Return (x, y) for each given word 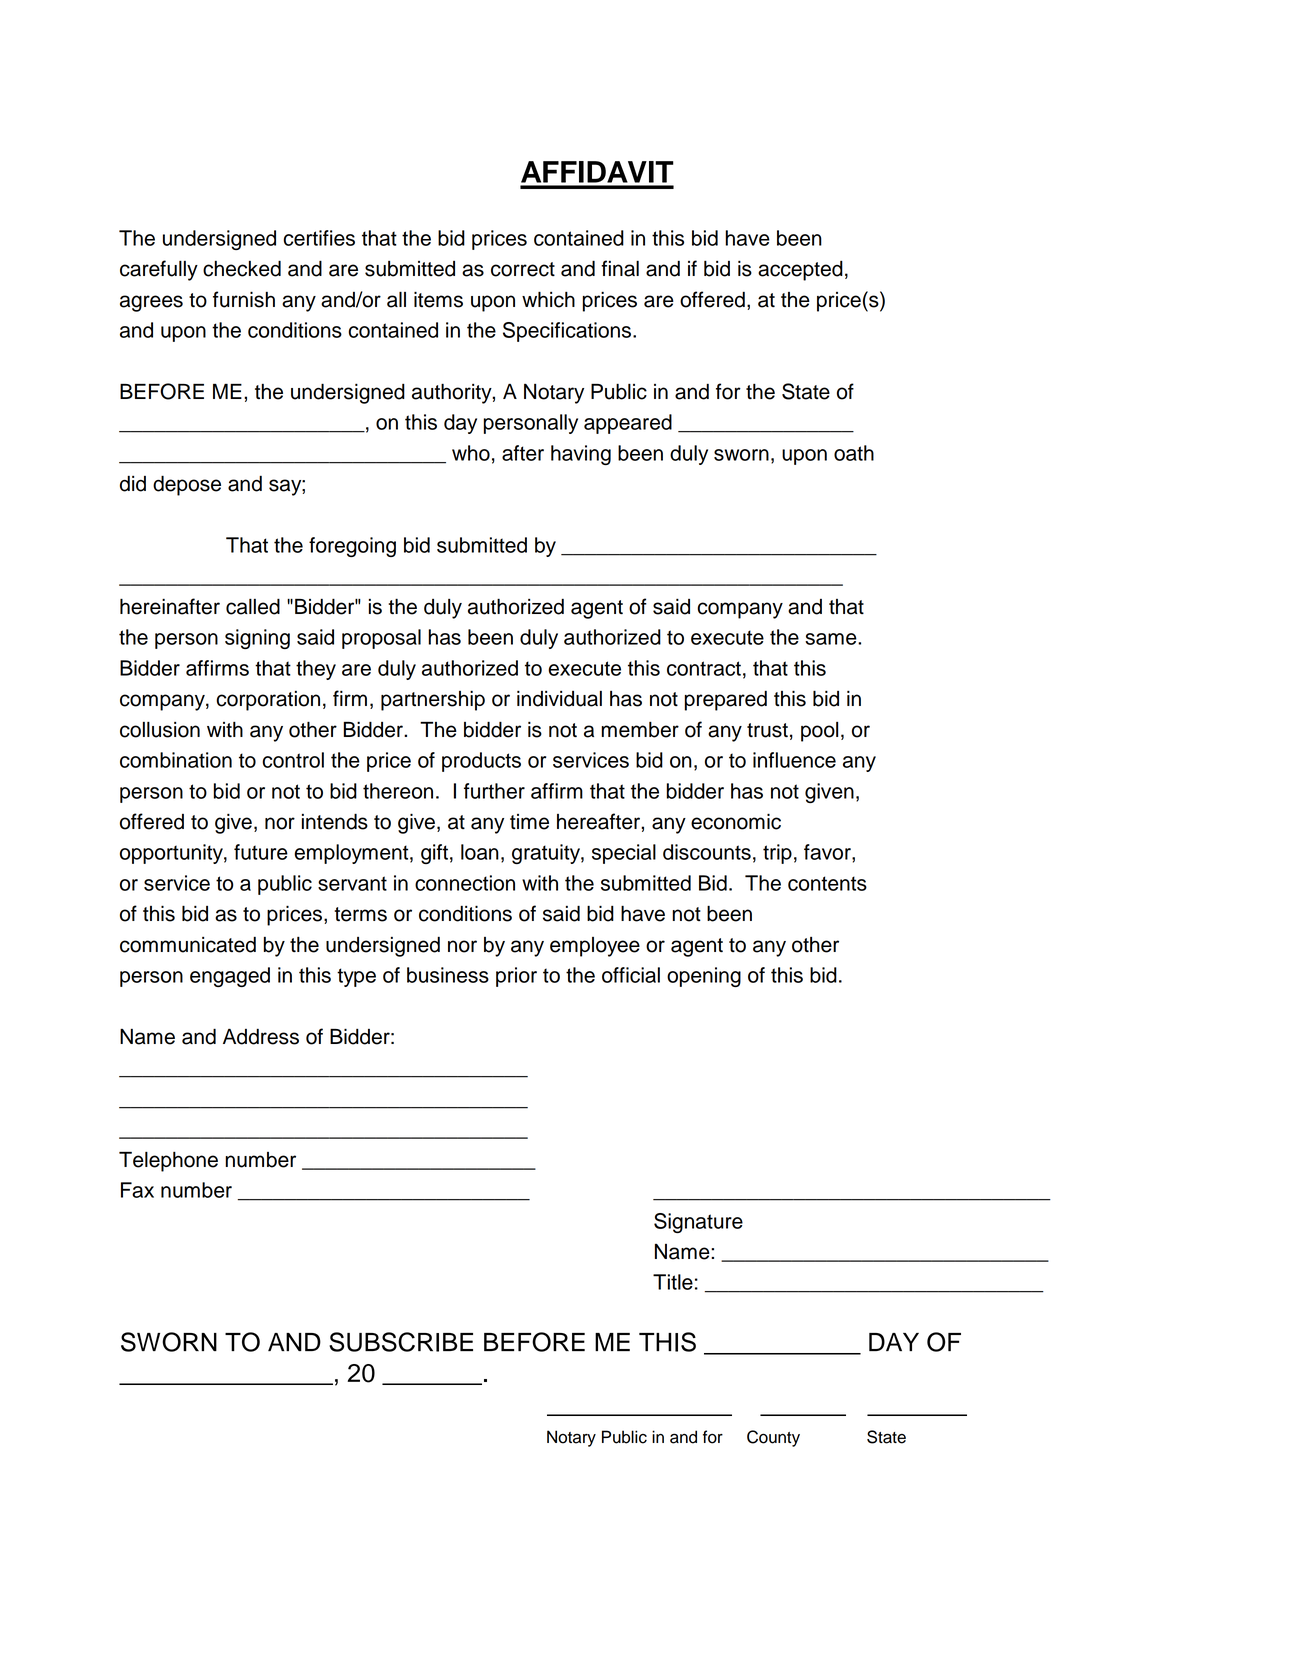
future (261, 852)
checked (242, 268)
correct (523, 269)
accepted (800, 271)
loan (480, 852)
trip (777, 854)
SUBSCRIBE (401, 1342)
